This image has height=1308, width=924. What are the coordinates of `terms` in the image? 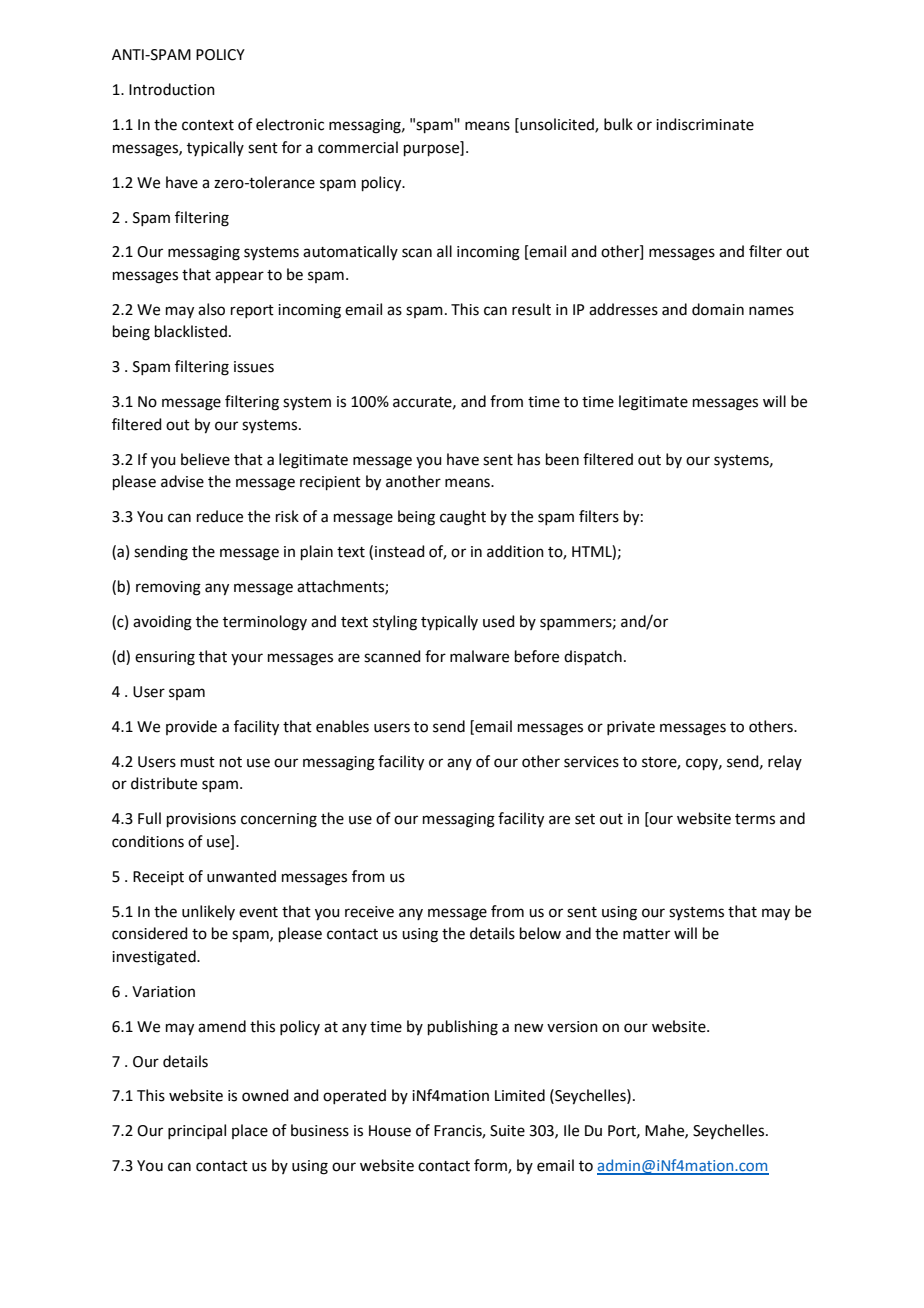 It's located at (755, 819).
